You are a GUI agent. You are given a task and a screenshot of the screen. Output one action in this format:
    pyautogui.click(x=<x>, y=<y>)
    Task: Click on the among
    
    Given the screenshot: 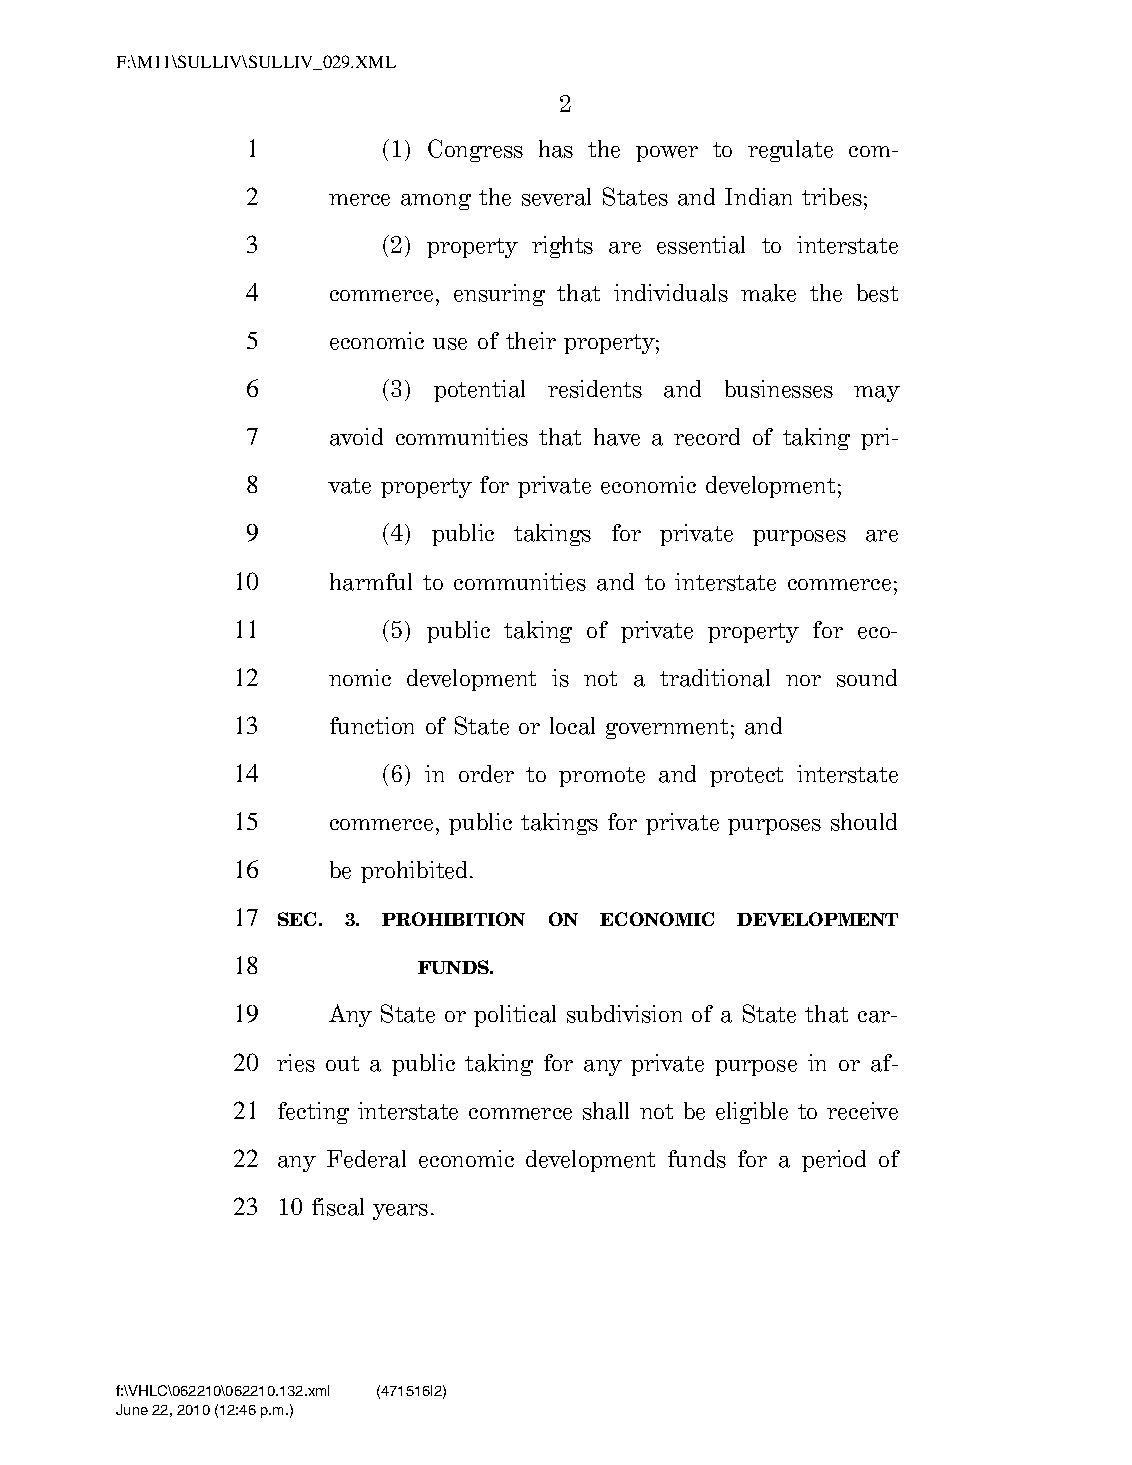 What is the action you would take?
    pyautogui.click(x=436, y=202)
